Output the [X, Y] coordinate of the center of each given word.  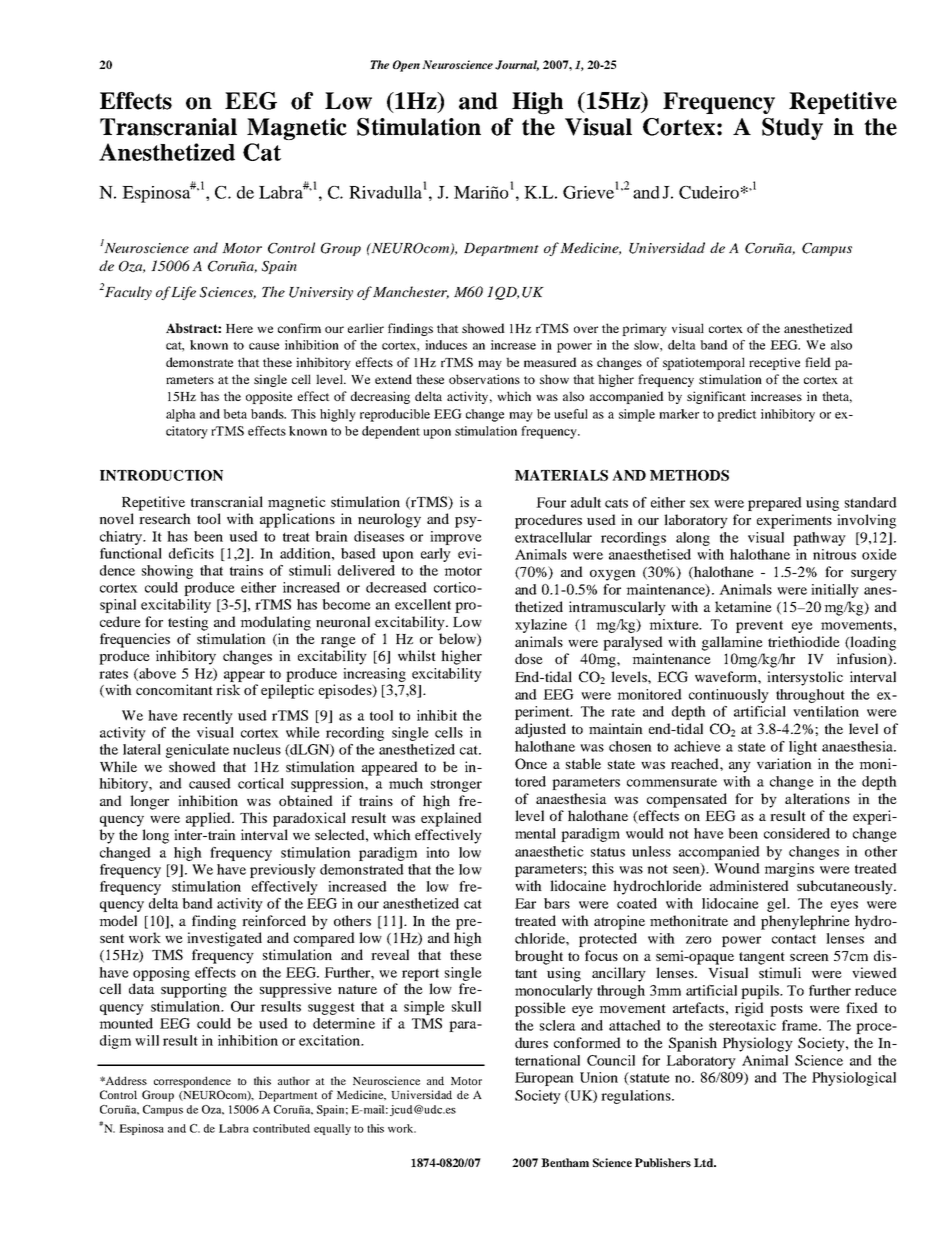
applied [209, 819]
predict [737, 415]
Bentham [565, 1162]
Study [792, 129]
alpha [181, 415]
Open [406, 66]
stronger [456, 786]
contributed [281, 1128]
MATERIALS [561, 475]
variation [784, 763]
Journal [517, 65]
